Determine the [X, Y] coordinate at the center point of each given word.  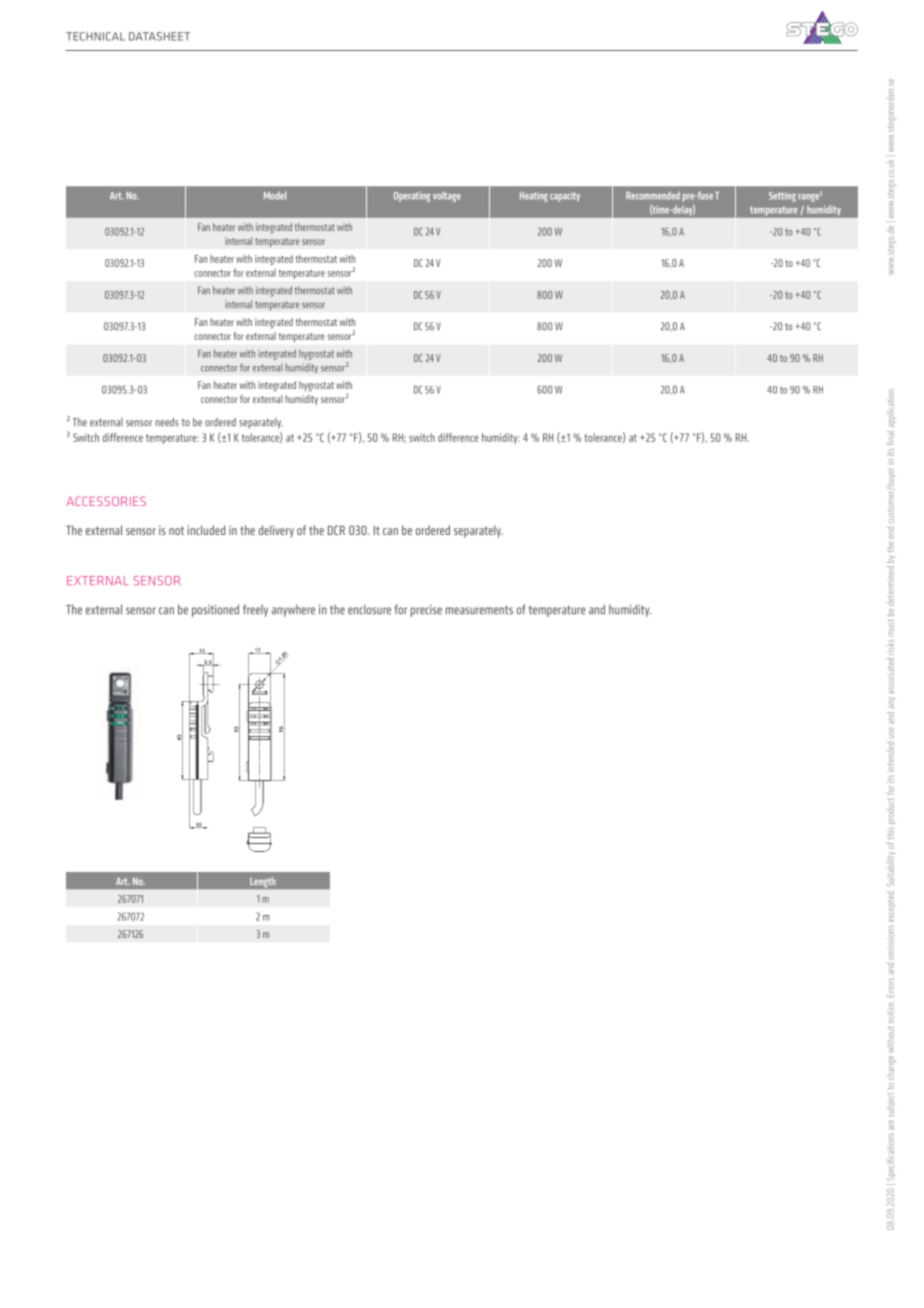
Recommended [653, 195]
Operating [412, 197]
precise [426, 611]
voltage [447, 197]
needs [167, 422]
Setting [782, 197]
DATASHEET [159, 36]
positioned [215, 610]
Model [275, 195]
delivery [276, 531]
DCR [336, 530]
